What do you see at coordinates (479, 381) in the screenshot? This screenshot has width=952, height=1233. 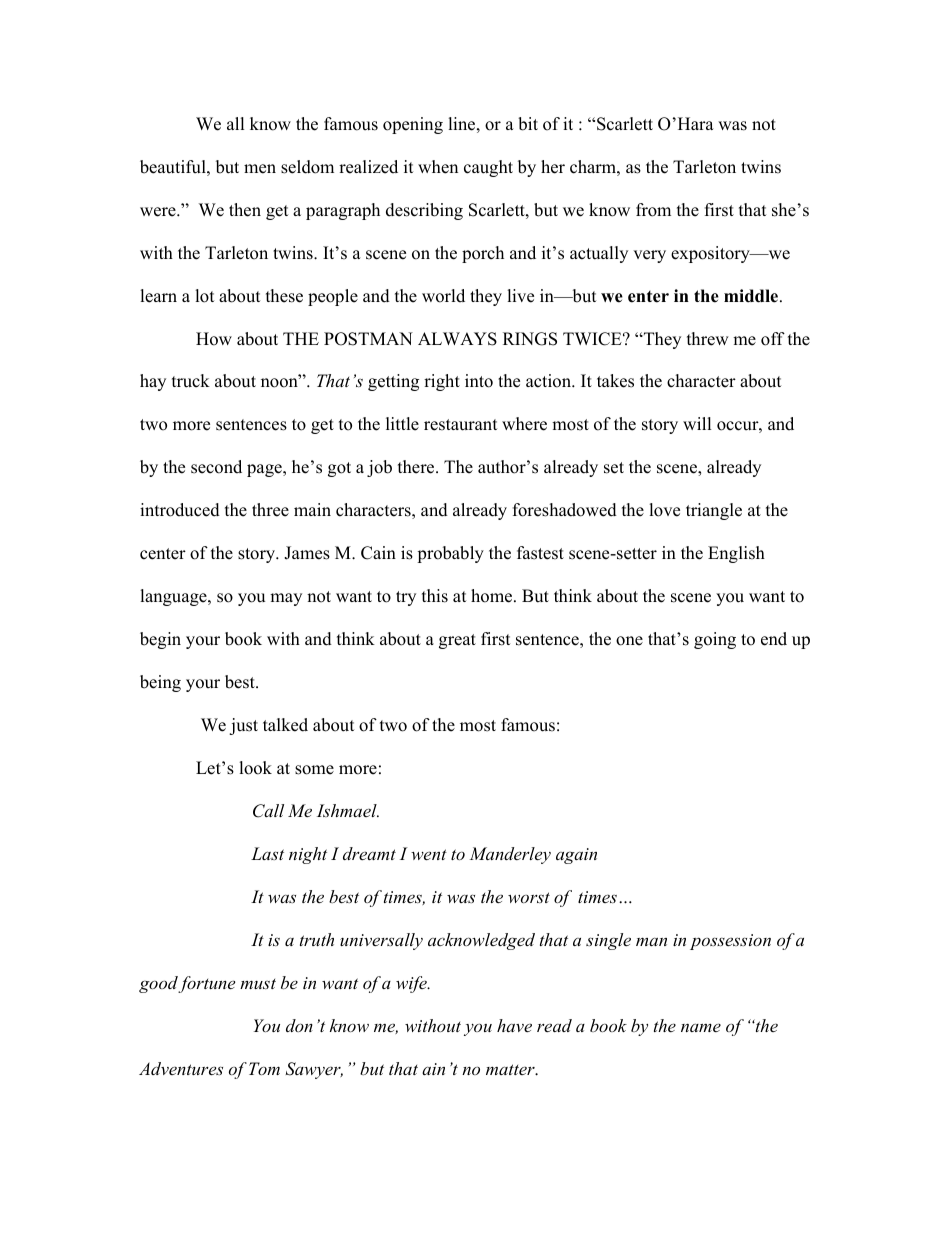 I see `into` at bounding box center [479, 381].
